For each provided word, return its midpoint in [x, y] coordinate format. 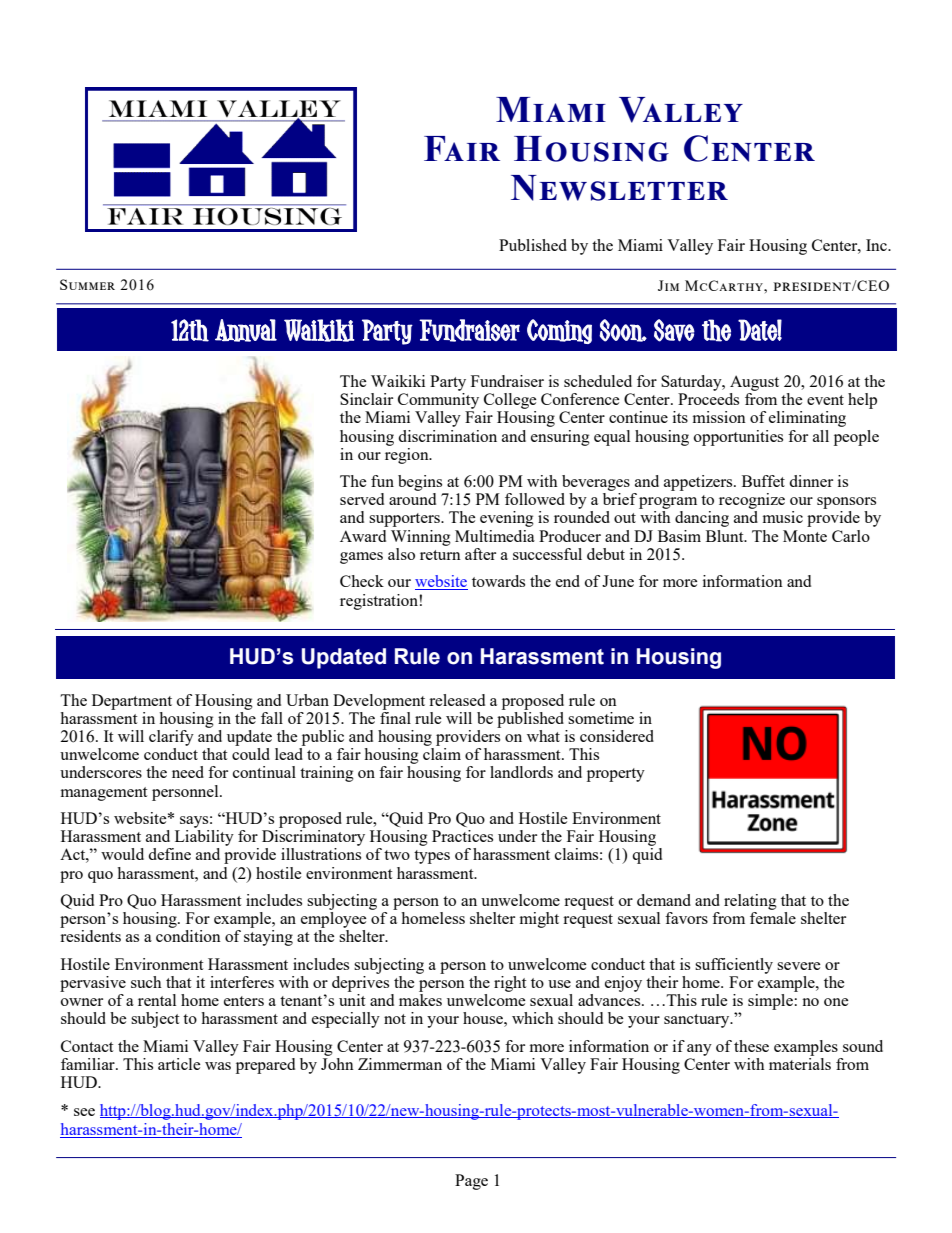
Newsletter [619, 188]
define [169, 854]
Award [363, 536]
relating [750, 902]
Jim [668, 285]
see [84, 1112]
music [783, 517]
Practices [462, 836]
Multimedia [495, 536]
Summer [87, 284]
